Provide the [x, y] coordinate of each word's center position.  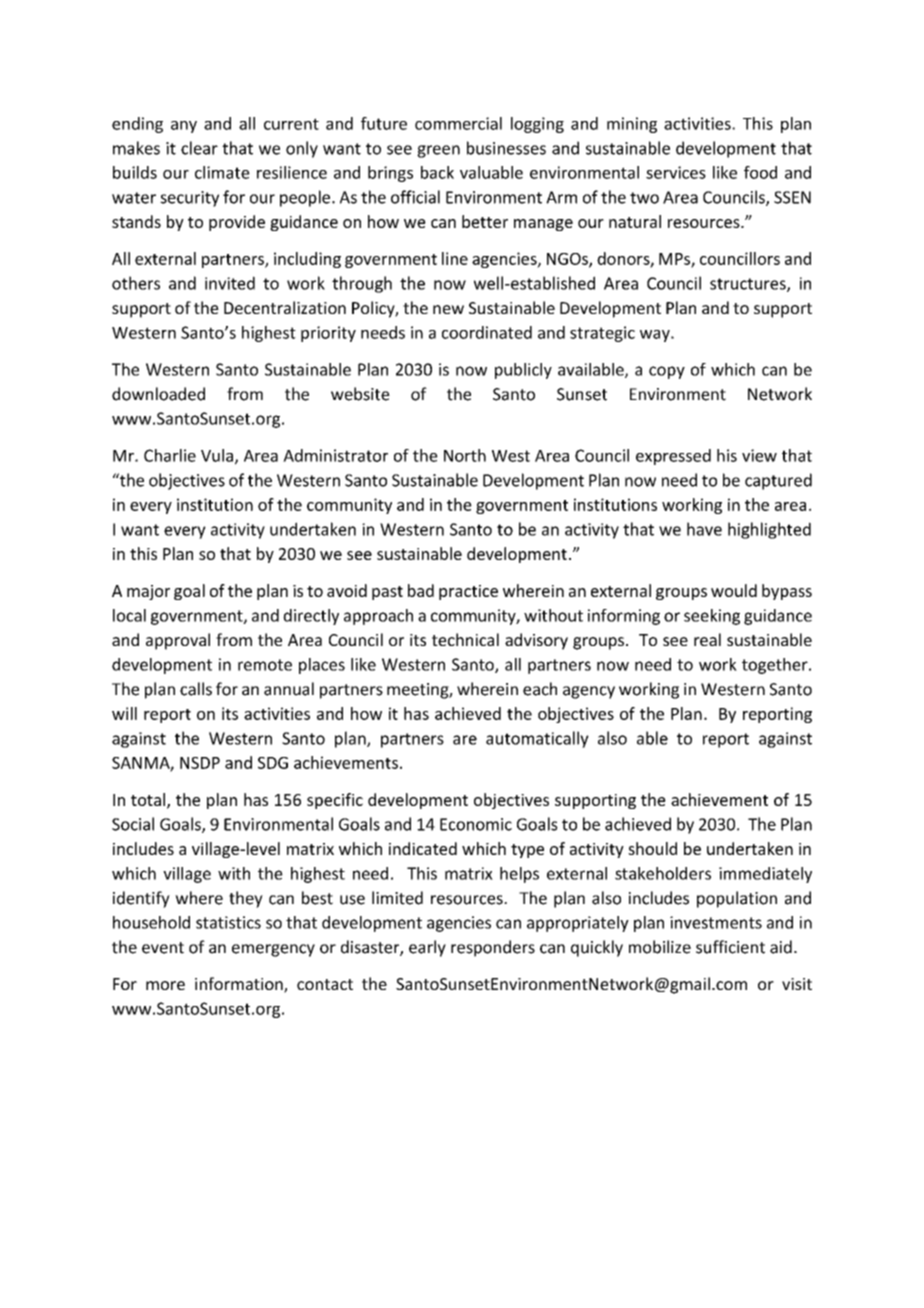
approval [178, 641]
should [652, 848]
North [465, 455]
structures [749, 285]
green [438, 151]
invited [230, 283]
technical [465, 639]
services [676, 172]
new [448, 309]
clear [199, 148]
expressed [673, 457]
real [707, 639]
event [163, 948]
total [149, 800]
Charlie [170, 455]
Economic [476, 824]
